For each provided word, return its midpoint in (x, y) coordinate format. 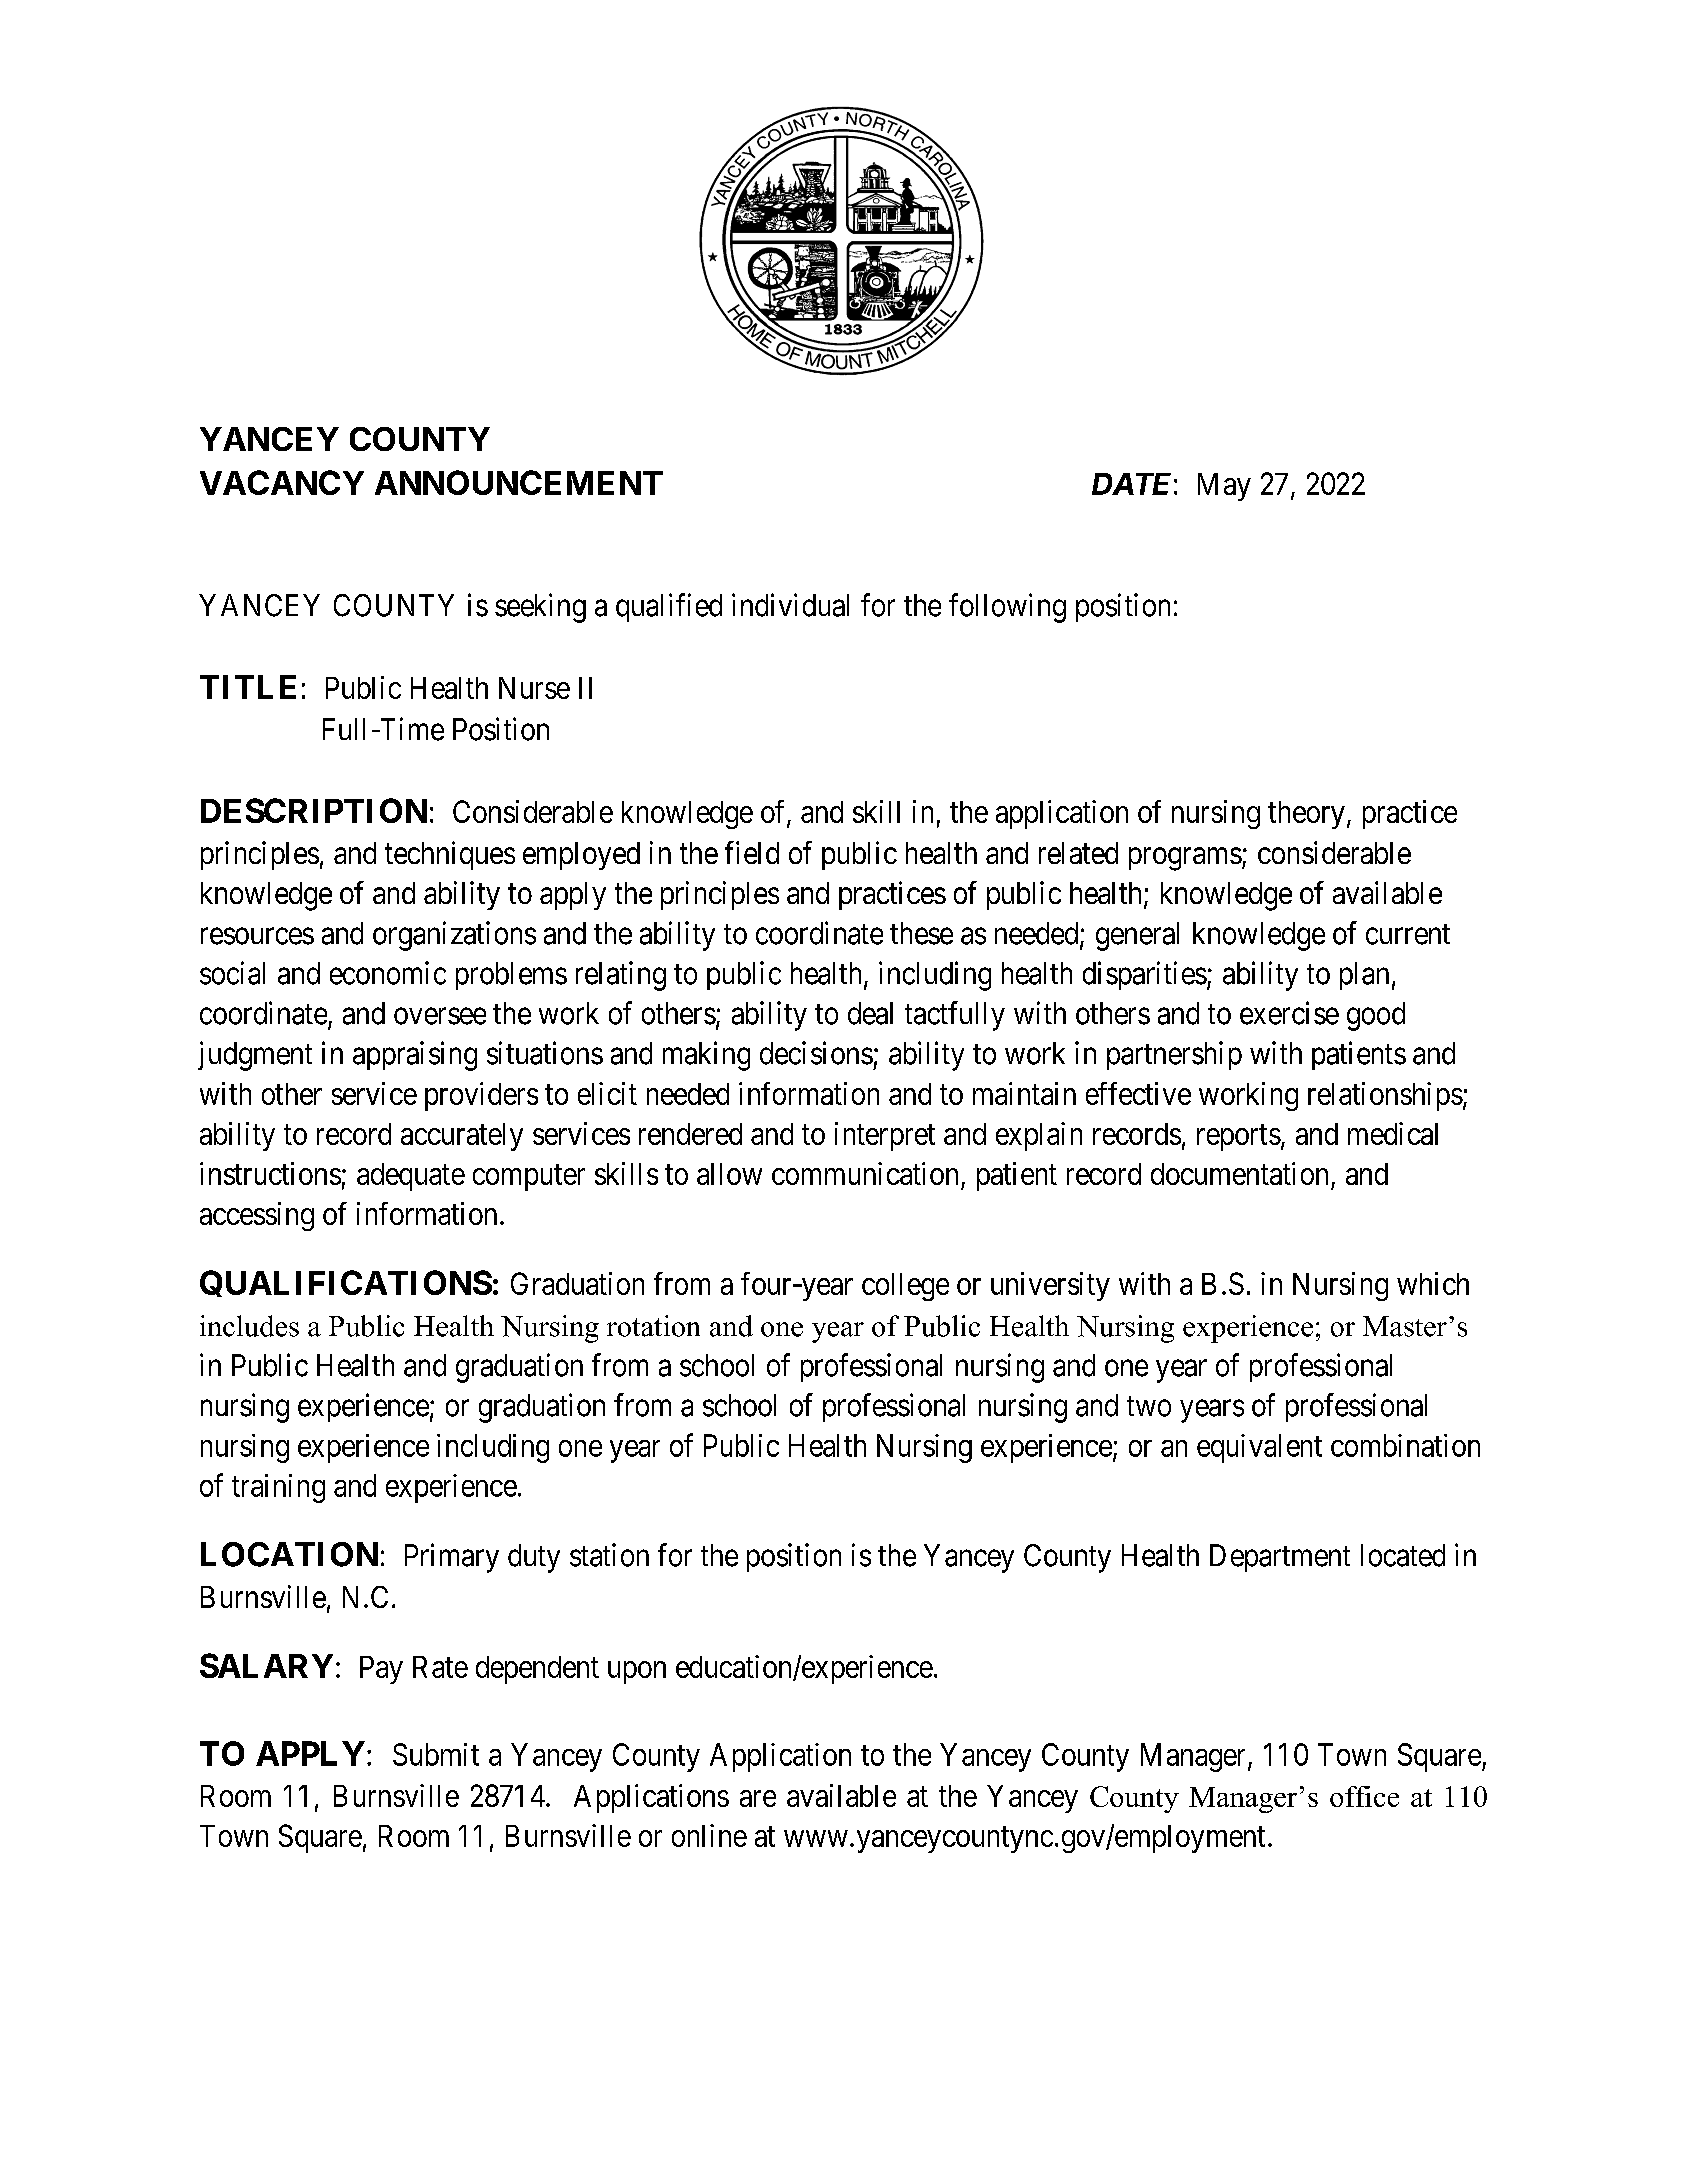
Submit (436, 1754)
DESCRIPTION (314, 810)
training (278, 1488)
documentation (1239, 1173)
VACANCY (282, 482)
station (609, 1555)
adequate (411, 1177)
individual (790, 605)
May (1224, 487)
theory (1306, 815)
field (752, 852)
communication (865, 1173)
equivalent (1259, 1448)
